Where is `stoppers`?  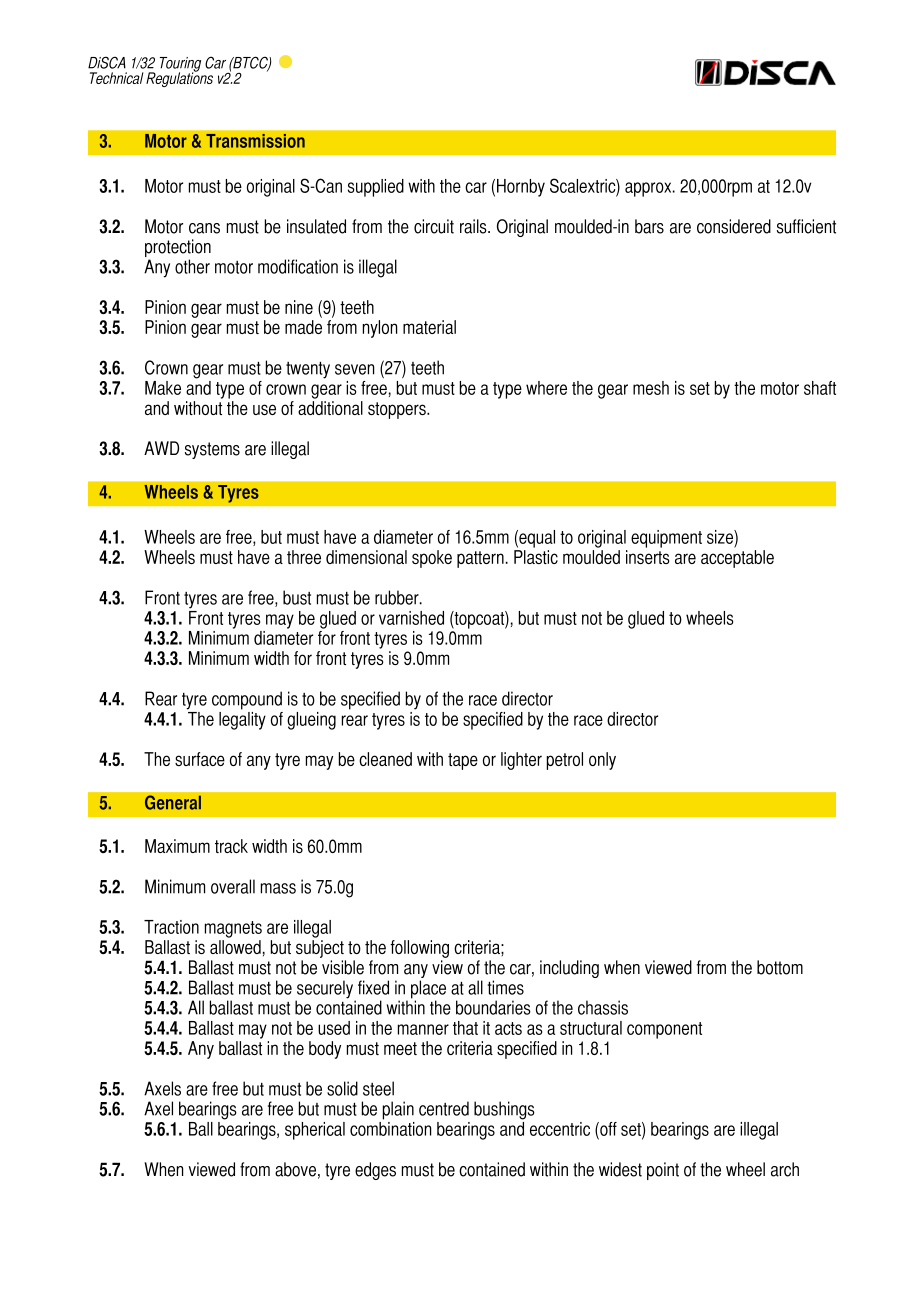 stoppers is located at coordinates (398, 410).
